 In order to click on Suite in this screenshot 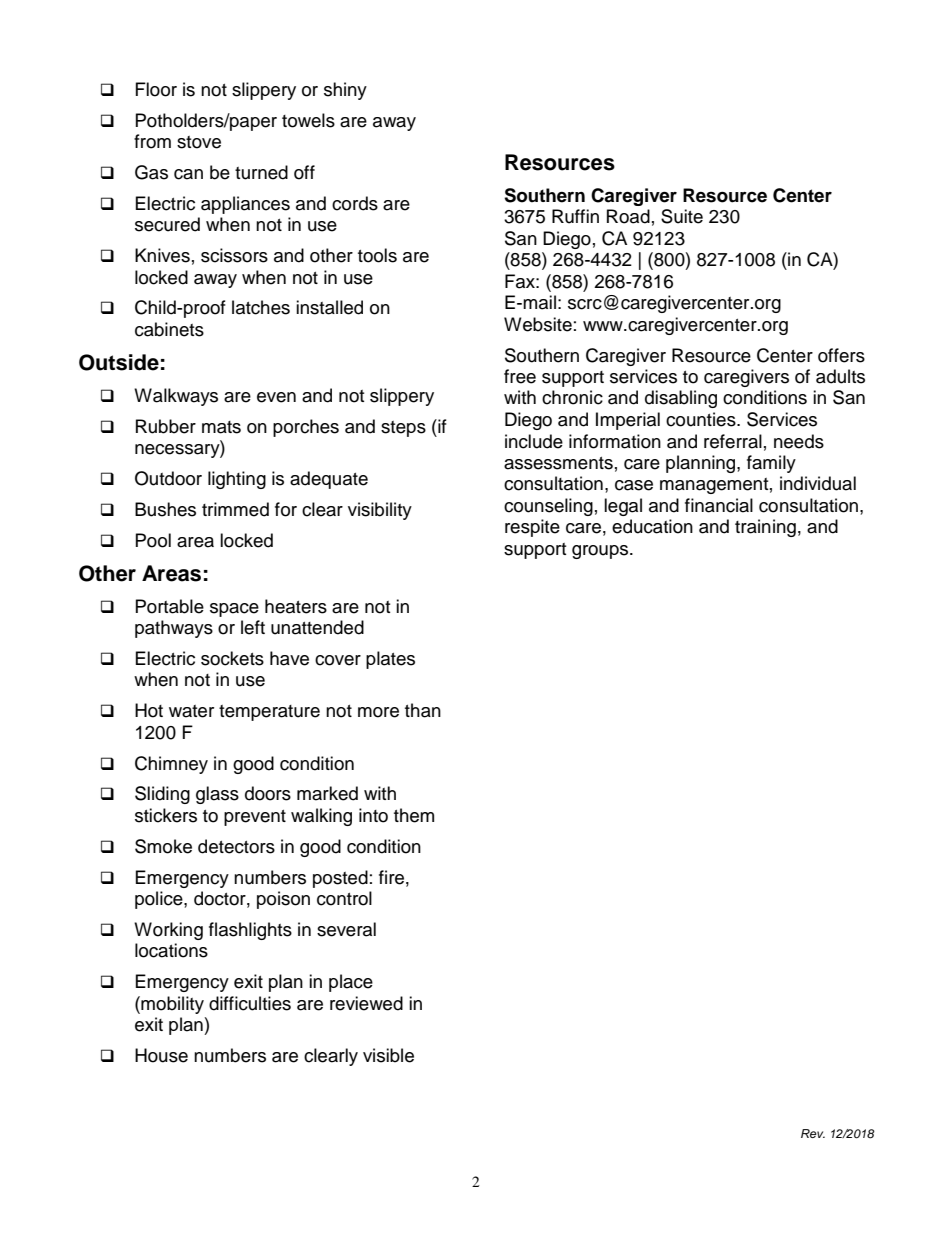, I will do `click(682, 216)`.
